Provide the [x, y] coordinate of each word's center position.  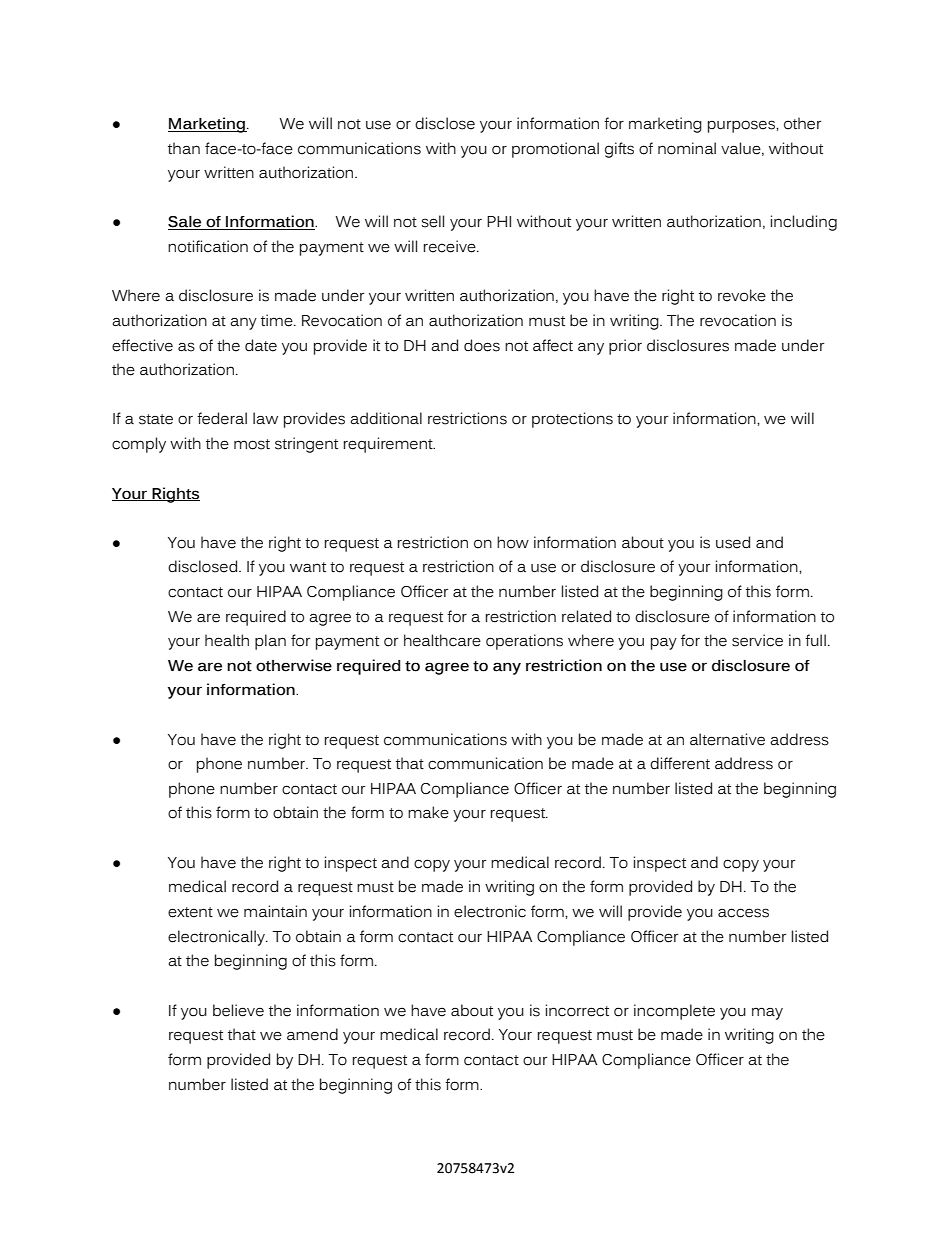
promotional [555, 150]
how [513, 542]
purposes [742, 126]
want [308, 567]
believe [238, 1010]
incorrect [577, 1010]
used [733, 542]
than [184, 148]
